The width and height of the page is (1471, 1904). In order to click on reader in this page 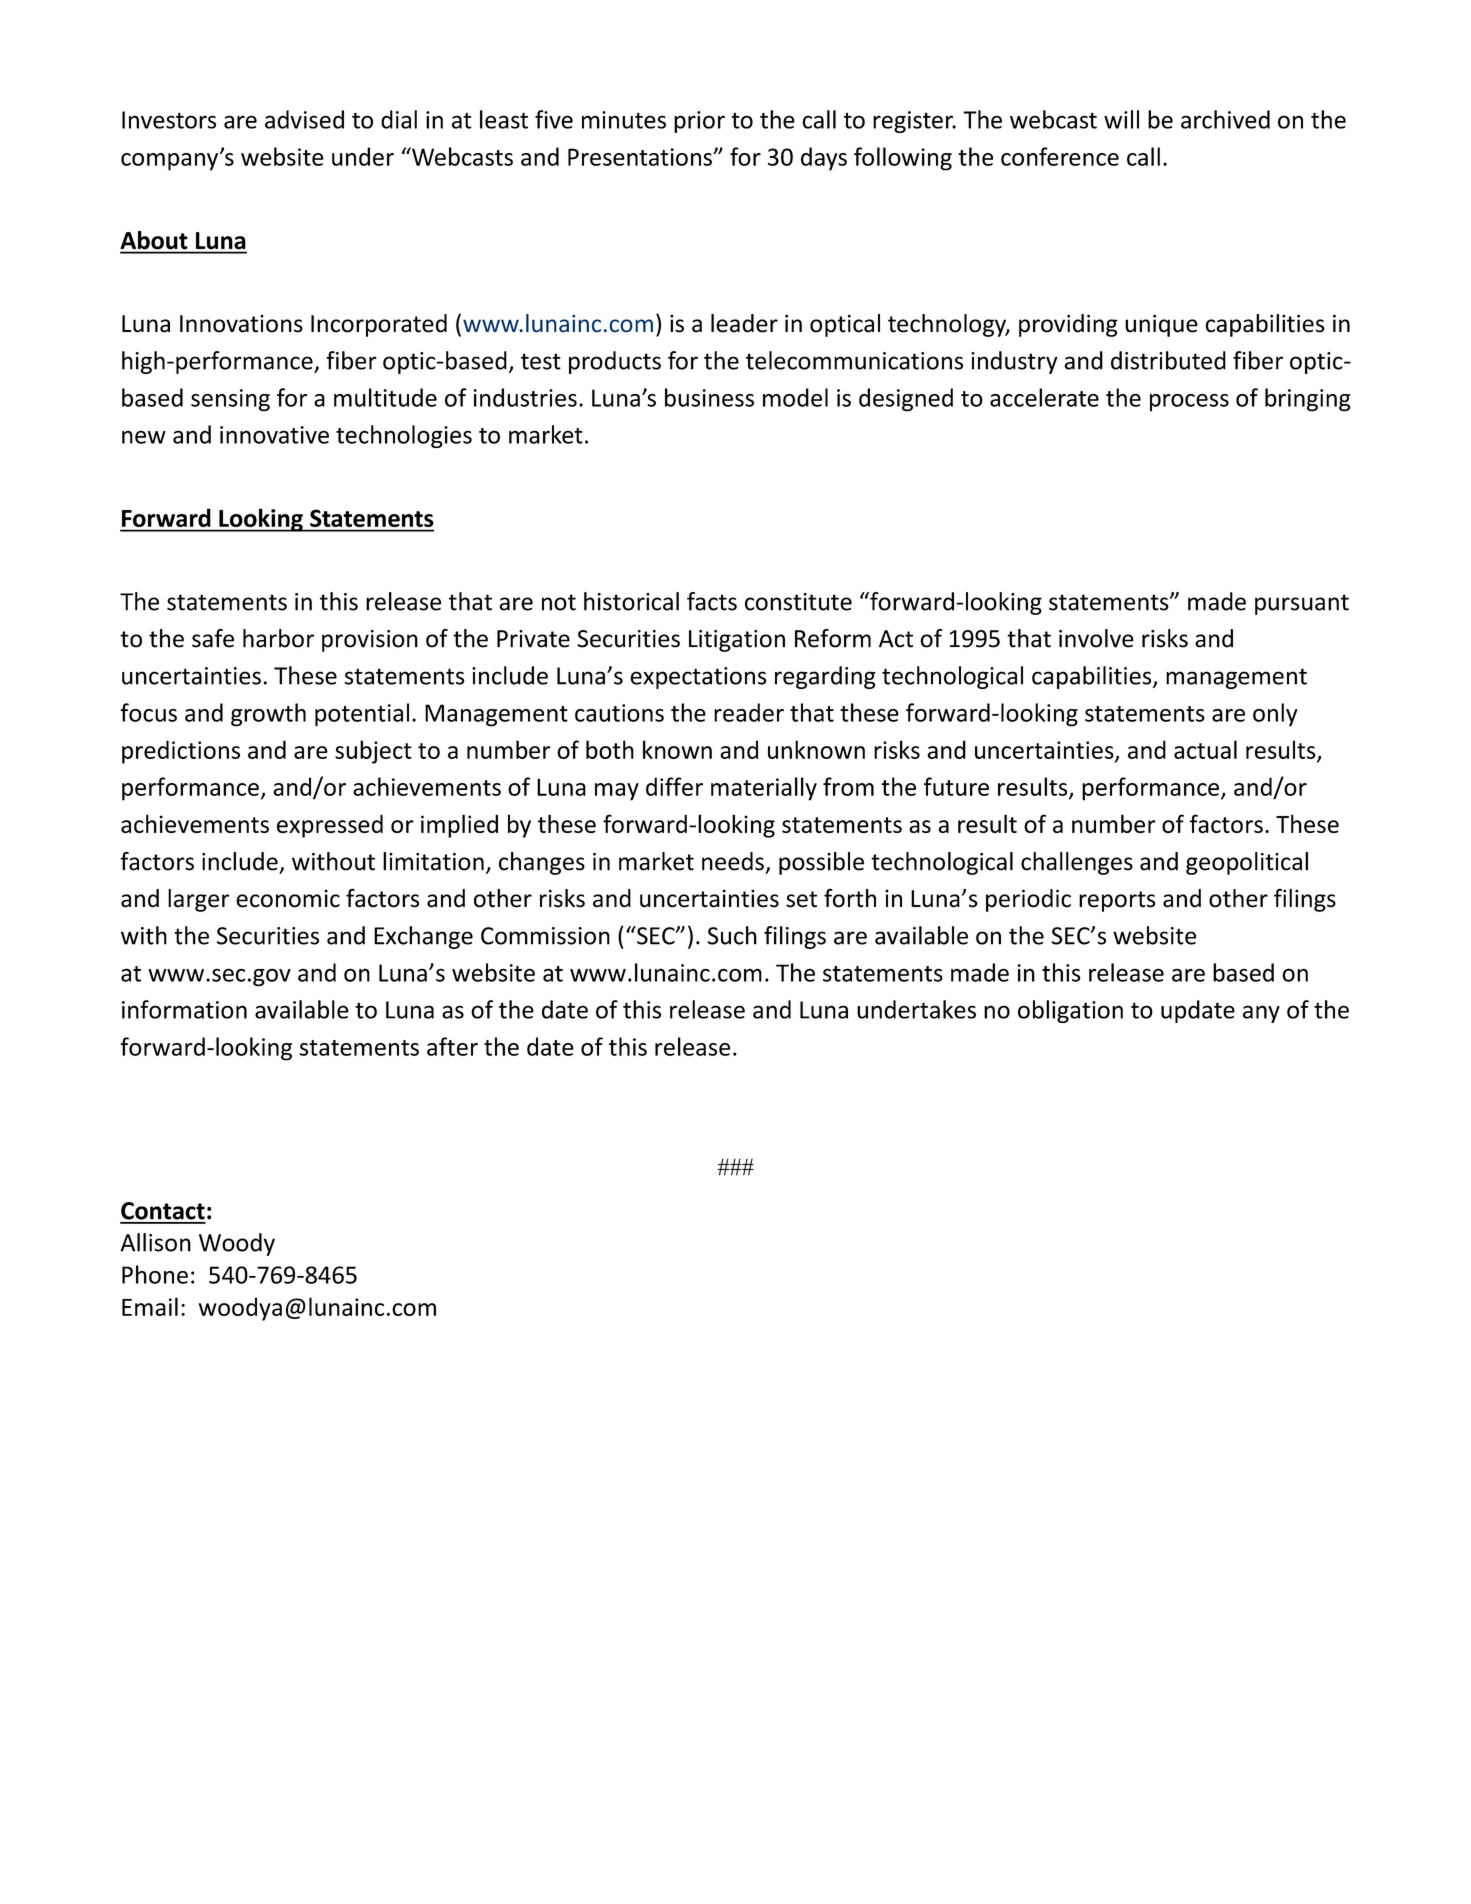, I will do `click(749, 712)`.
